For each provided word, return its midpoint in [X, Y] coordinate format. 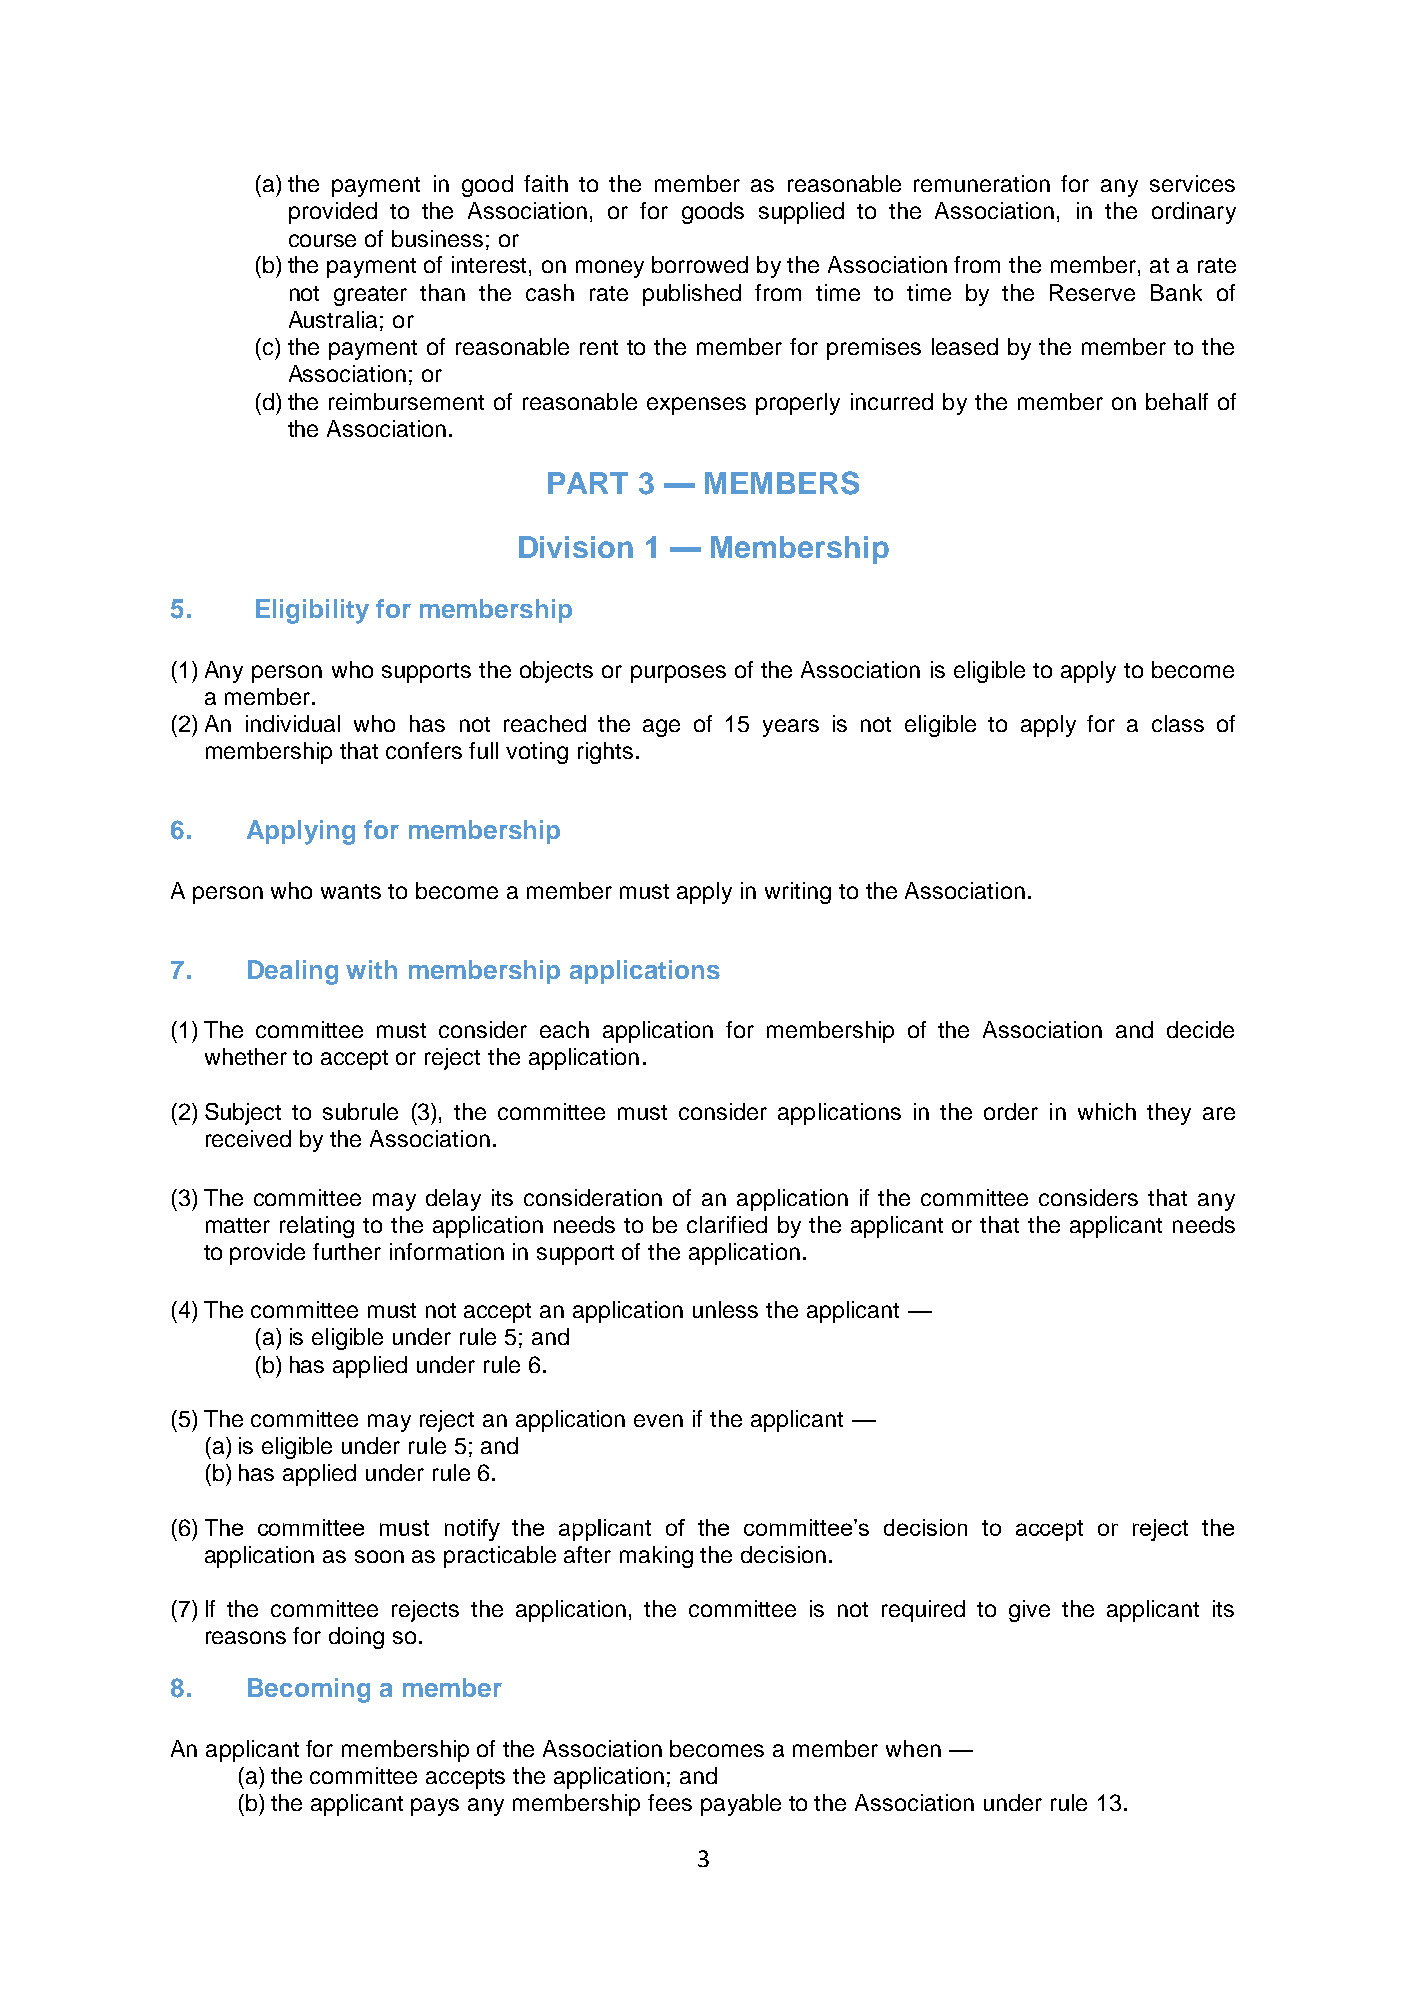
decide [1200, 1029]
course [322, 240]
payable [741, 1805]
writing [798, 893]
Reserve [1092, 292]
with [371, 969]
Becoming [309, 1690]
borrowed [700, 264]
